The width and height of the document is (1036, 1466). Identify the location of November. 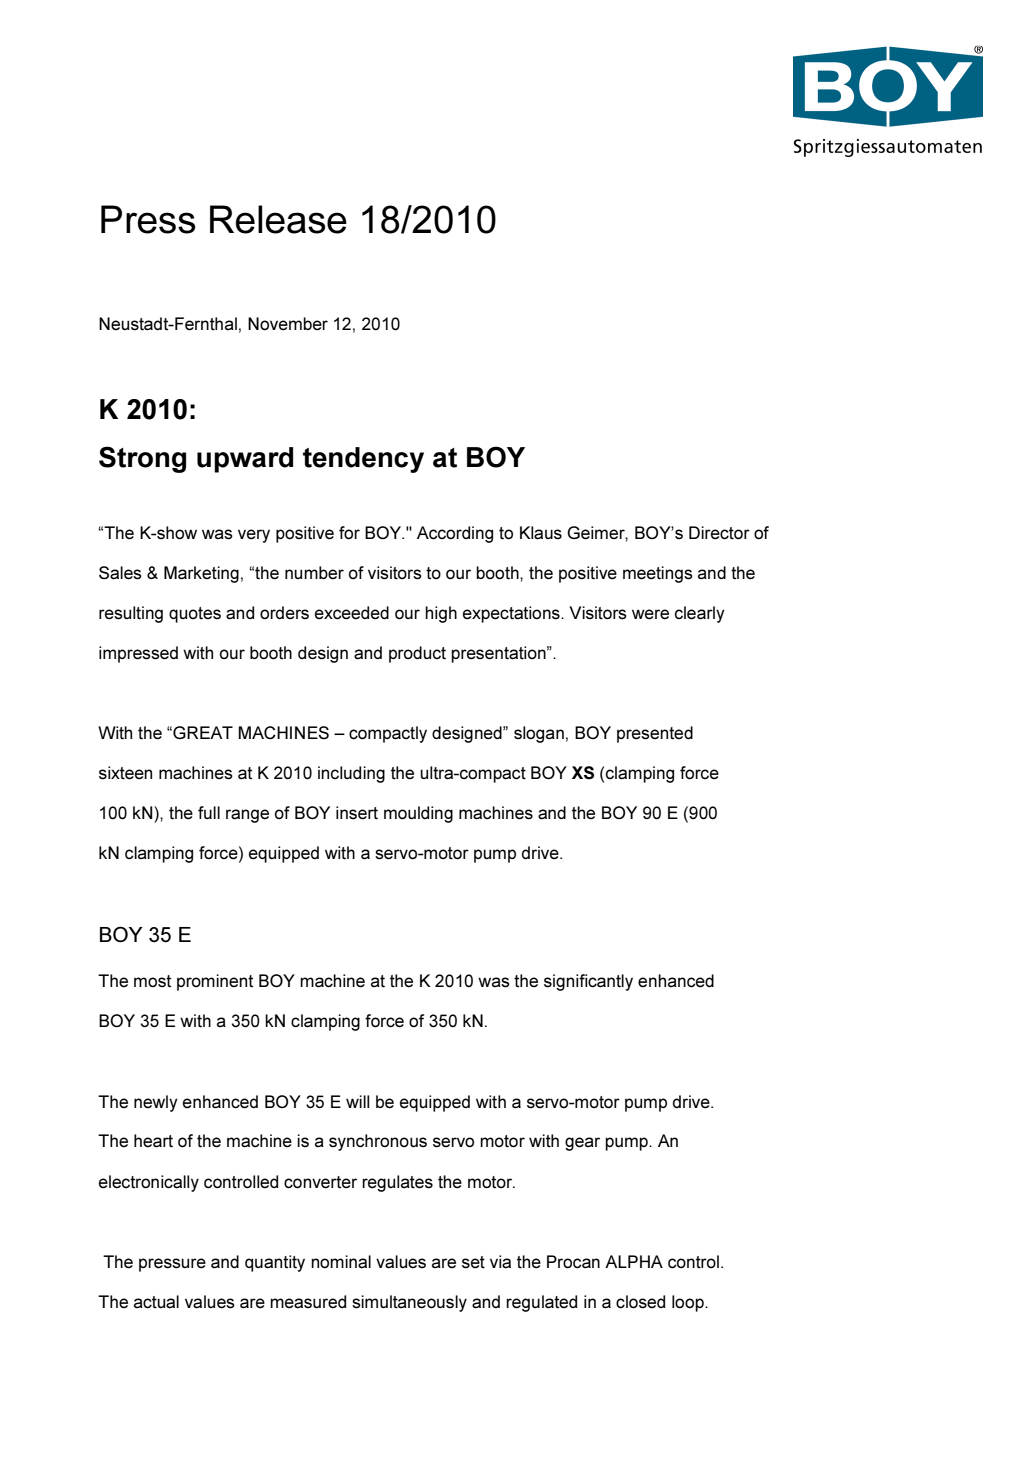
(288, 324).
